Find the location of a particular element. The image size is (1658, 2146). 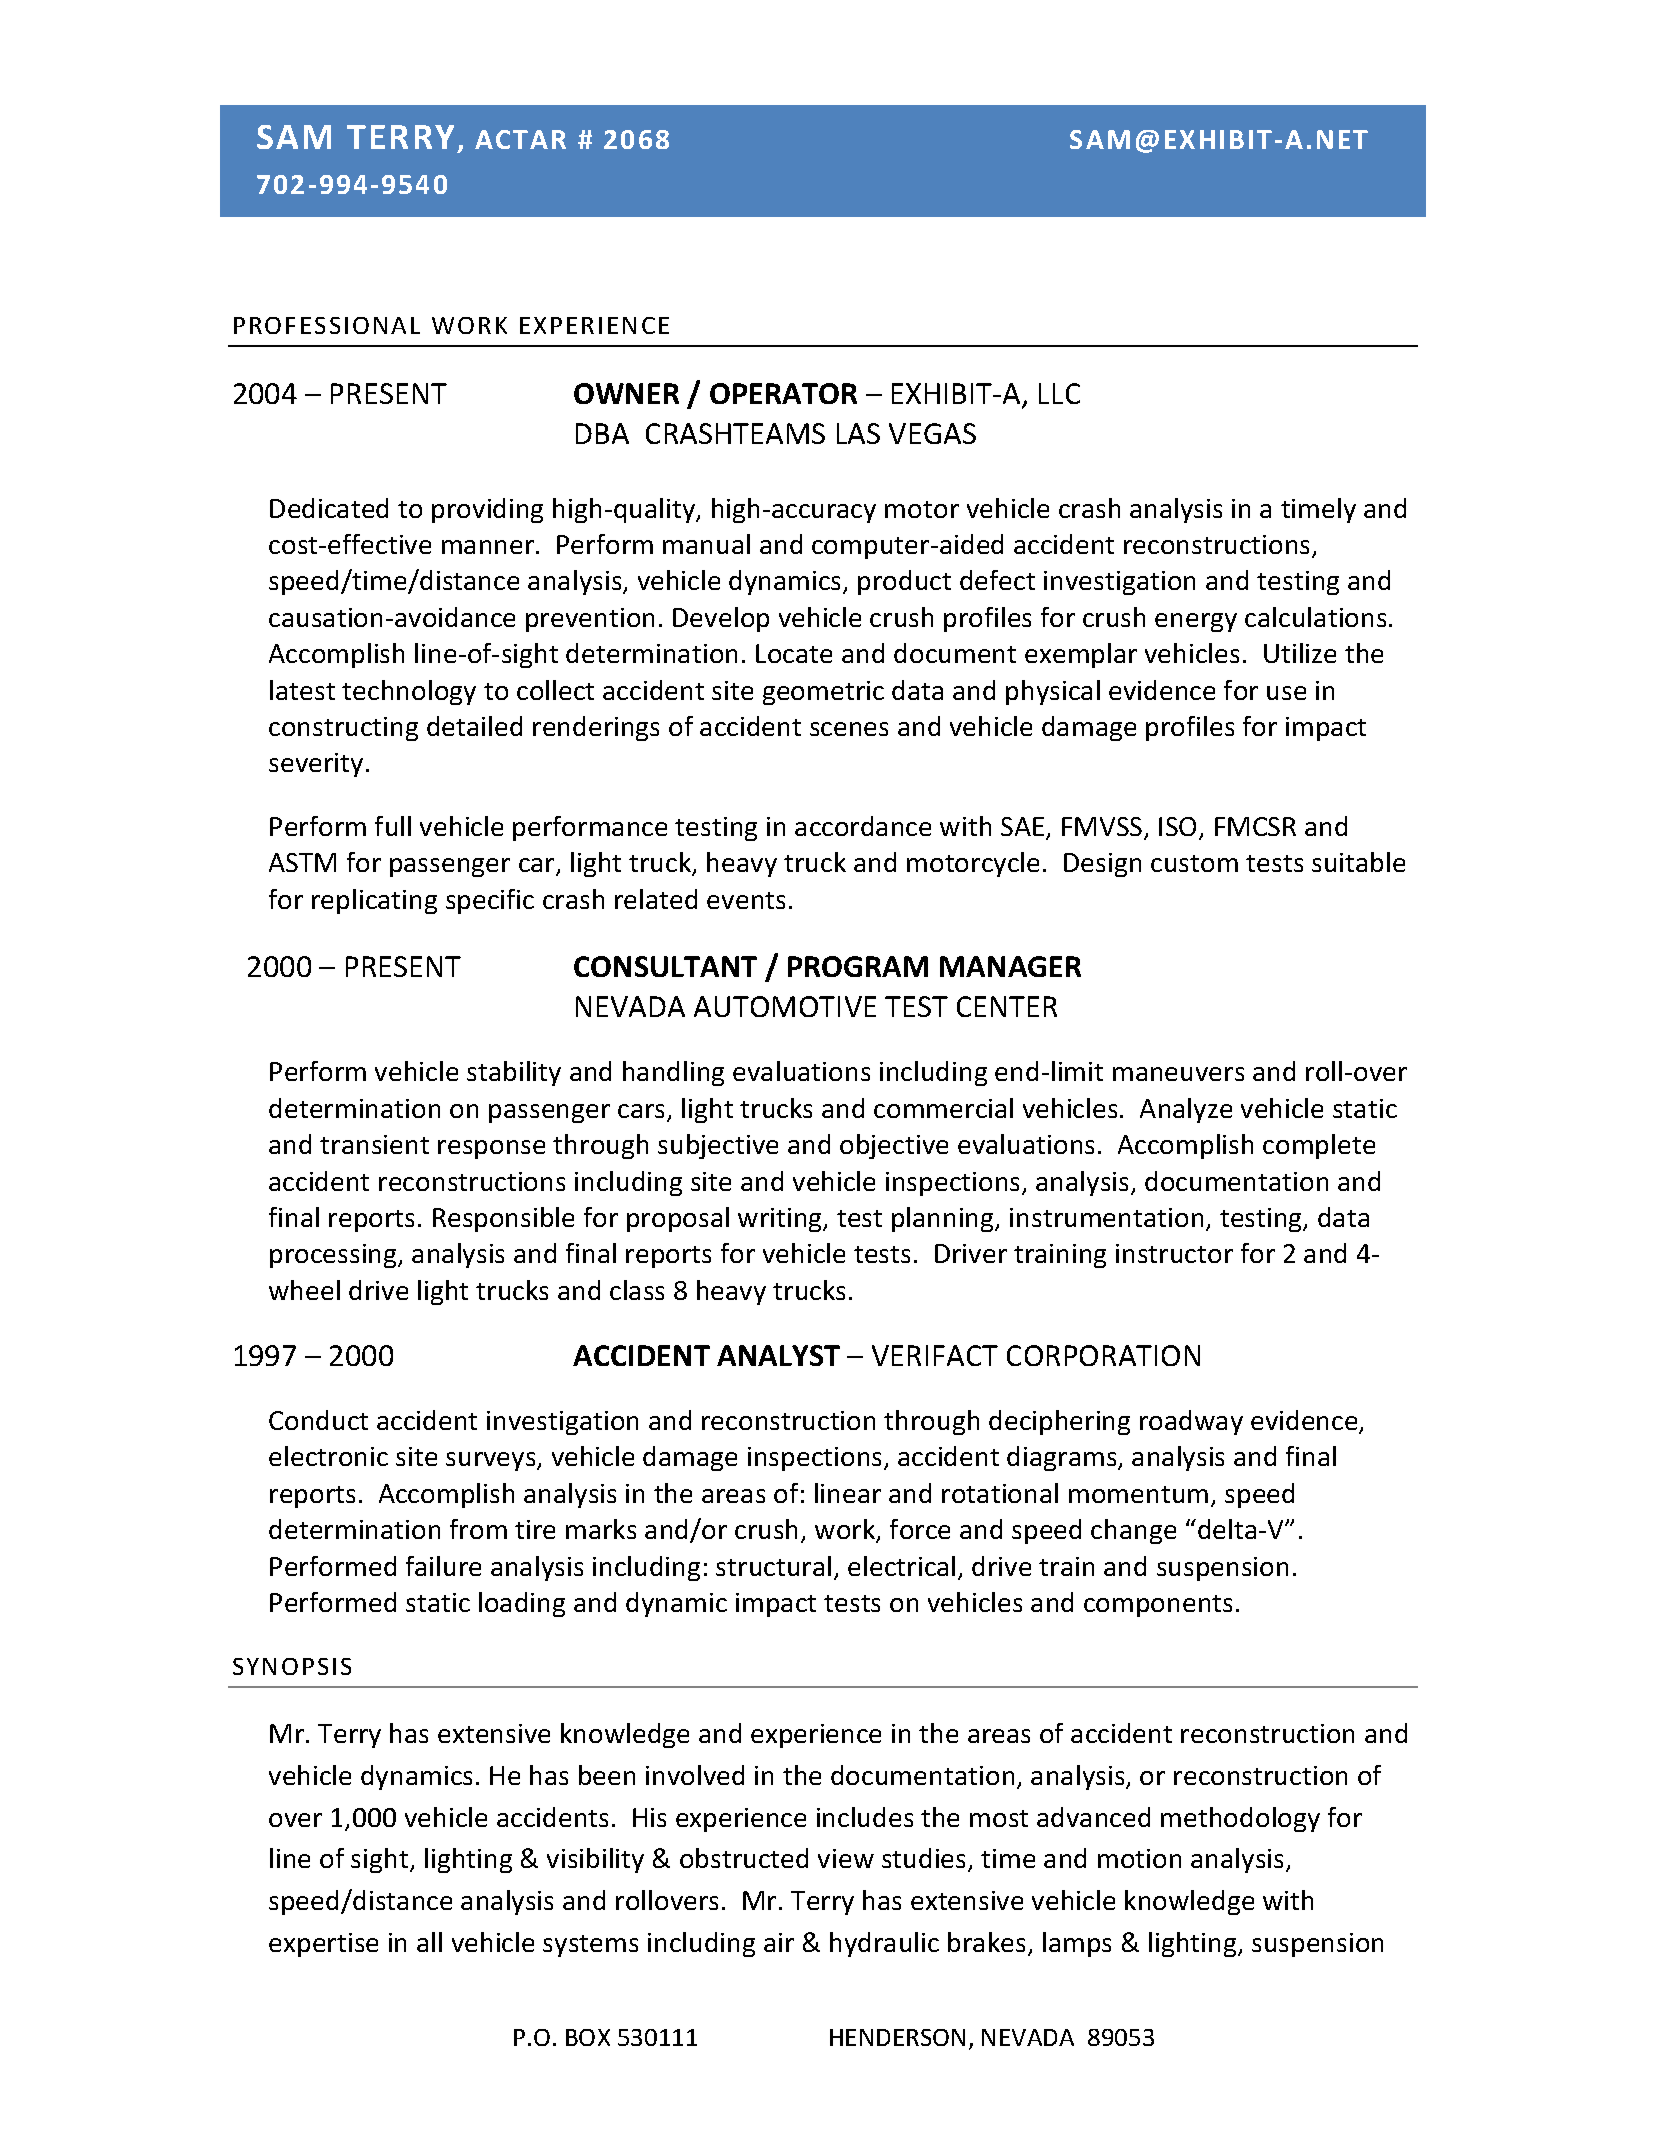

LLC is located at coordinates (1059, 393).
